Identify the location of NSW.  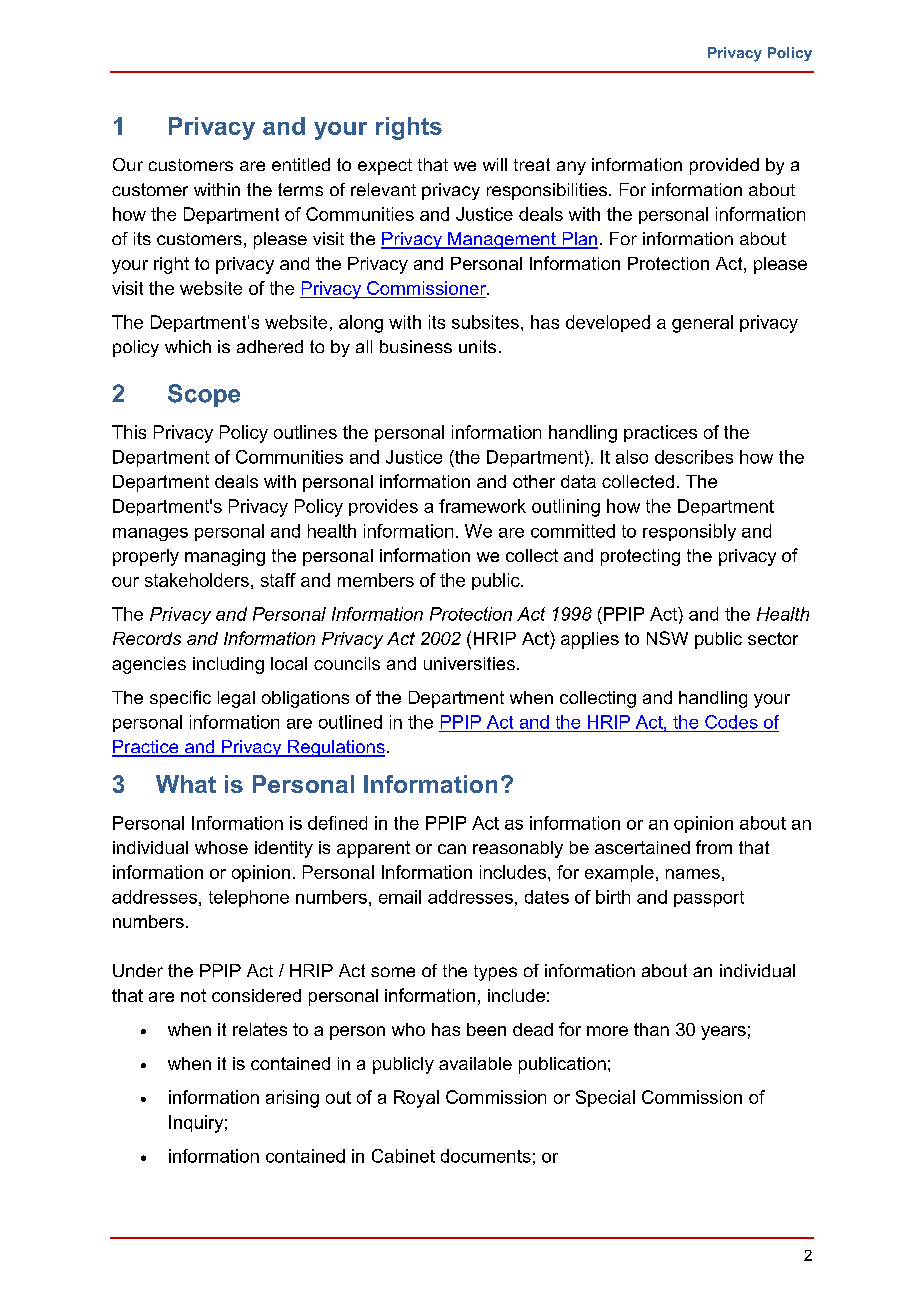
(667, 638).
